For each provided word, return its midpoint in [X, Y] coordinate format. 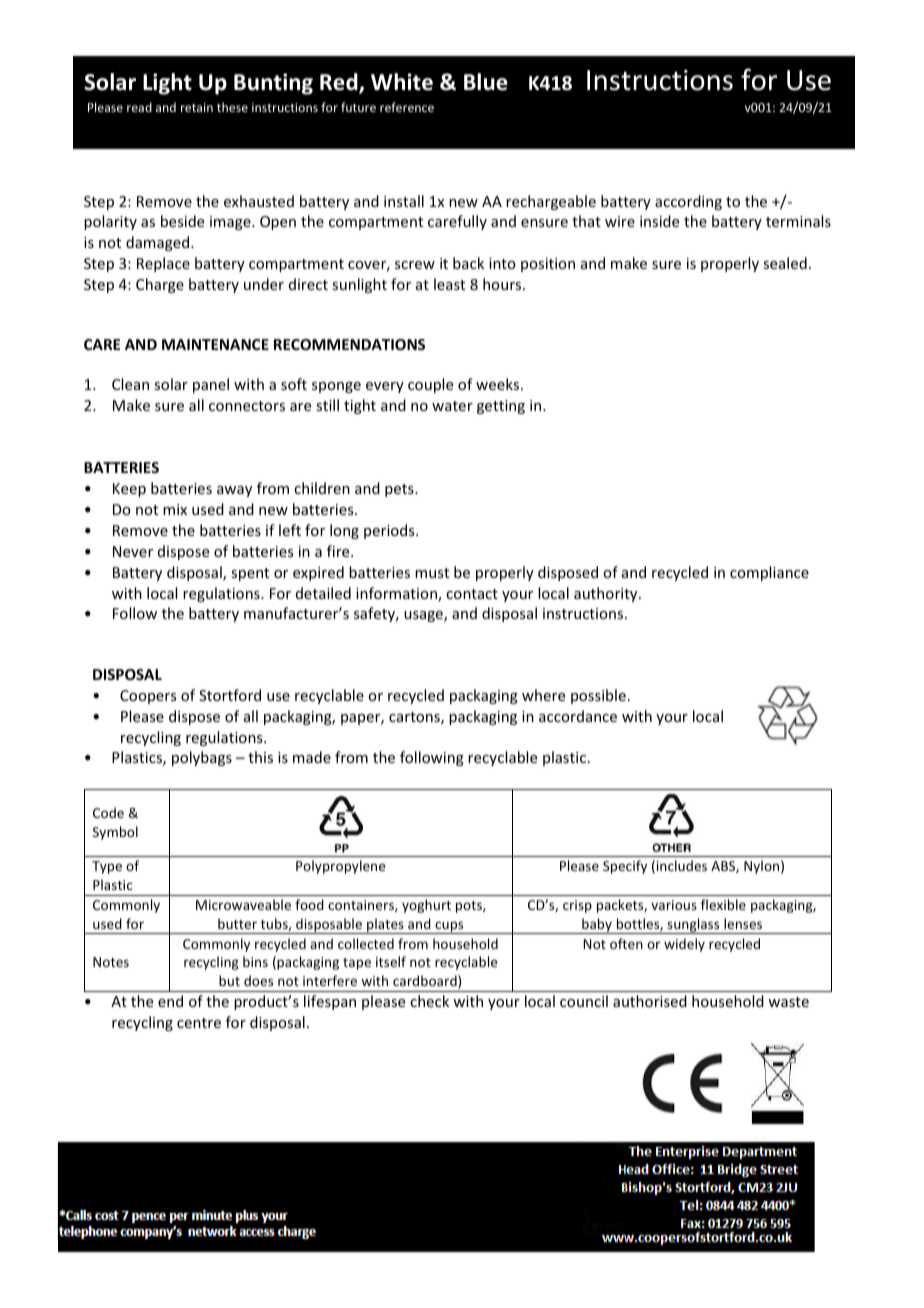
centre [199, 1023]
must [432, 573]
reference [407, 107]
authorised [650, 1001]
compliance [769, 573]
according [688, 202]
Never [133, 551]
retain [197, 107]
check [429, 1001]
